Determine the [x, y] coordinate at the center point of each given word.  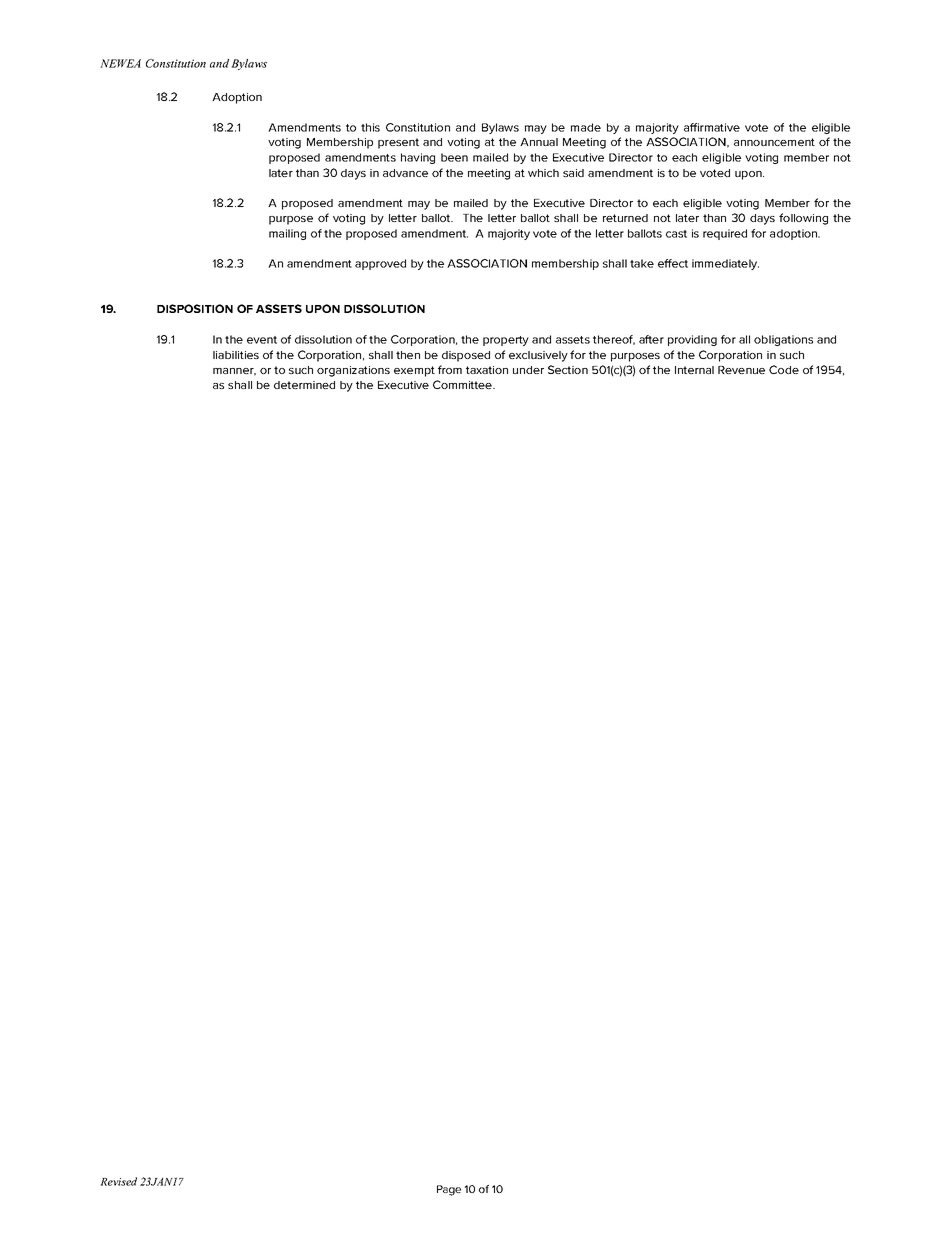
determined [304, 385]
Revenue [741, 370]
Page [449, 1190]
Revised [118, 1181]
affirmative [712, 127]
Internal [694, 370]
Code [784, 369]
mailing [287, 234]
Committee [463, 384]
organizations [353, 371]
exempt [414, 371]
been [454, 157]
